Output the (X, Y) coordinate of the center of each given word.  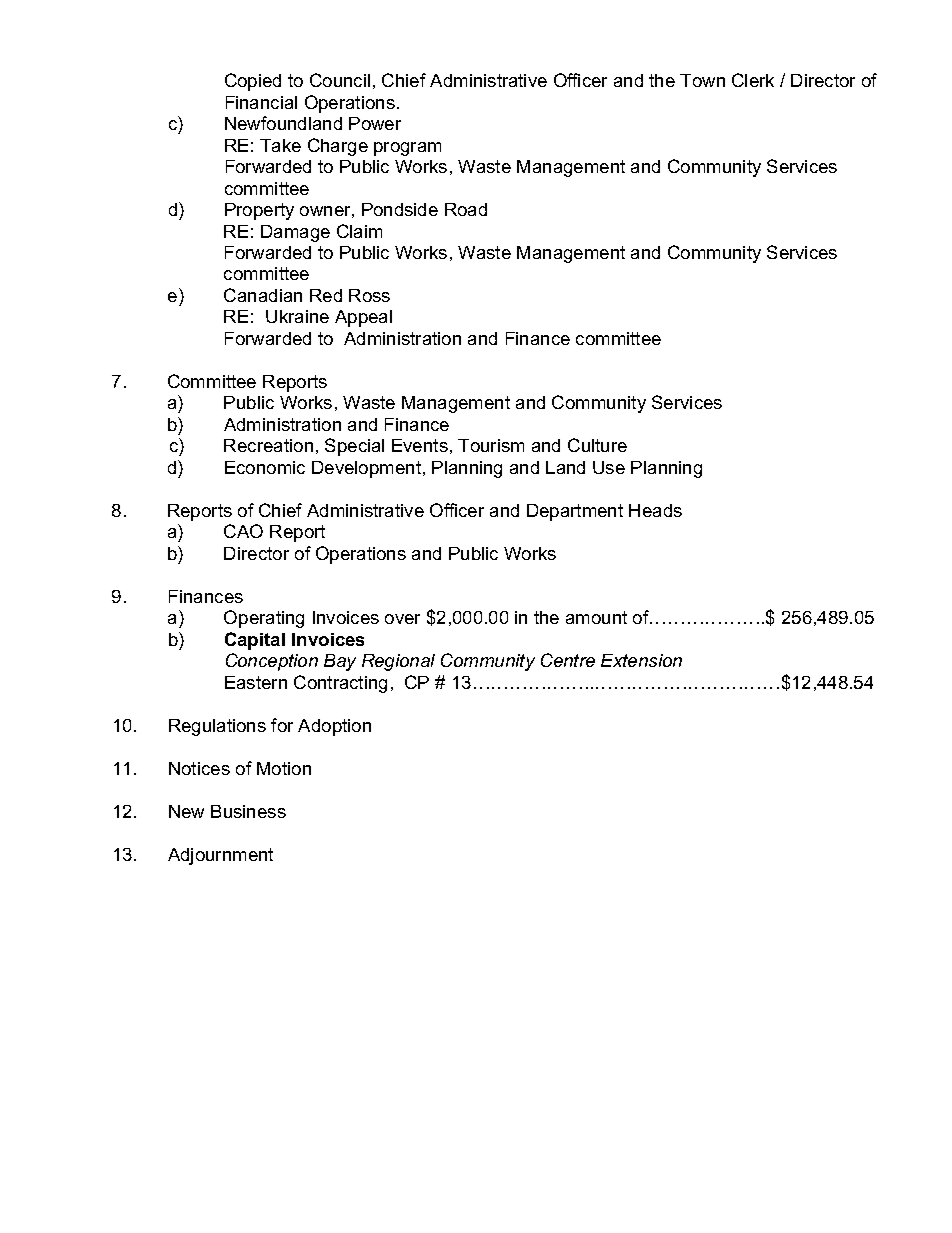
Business (248, 811)
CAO (243, 531)
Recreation (268, 445)
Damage (295, 233)
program (407, 149)
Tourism (491, 445)
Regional (398, 662)
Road (466, 209)
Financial (261, 102)
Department (575, 512)
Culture (597, 445)
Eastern (256, 682)
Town (702, 80)
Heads (655, 510)
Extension (641, 660)
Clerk (753, 80)
